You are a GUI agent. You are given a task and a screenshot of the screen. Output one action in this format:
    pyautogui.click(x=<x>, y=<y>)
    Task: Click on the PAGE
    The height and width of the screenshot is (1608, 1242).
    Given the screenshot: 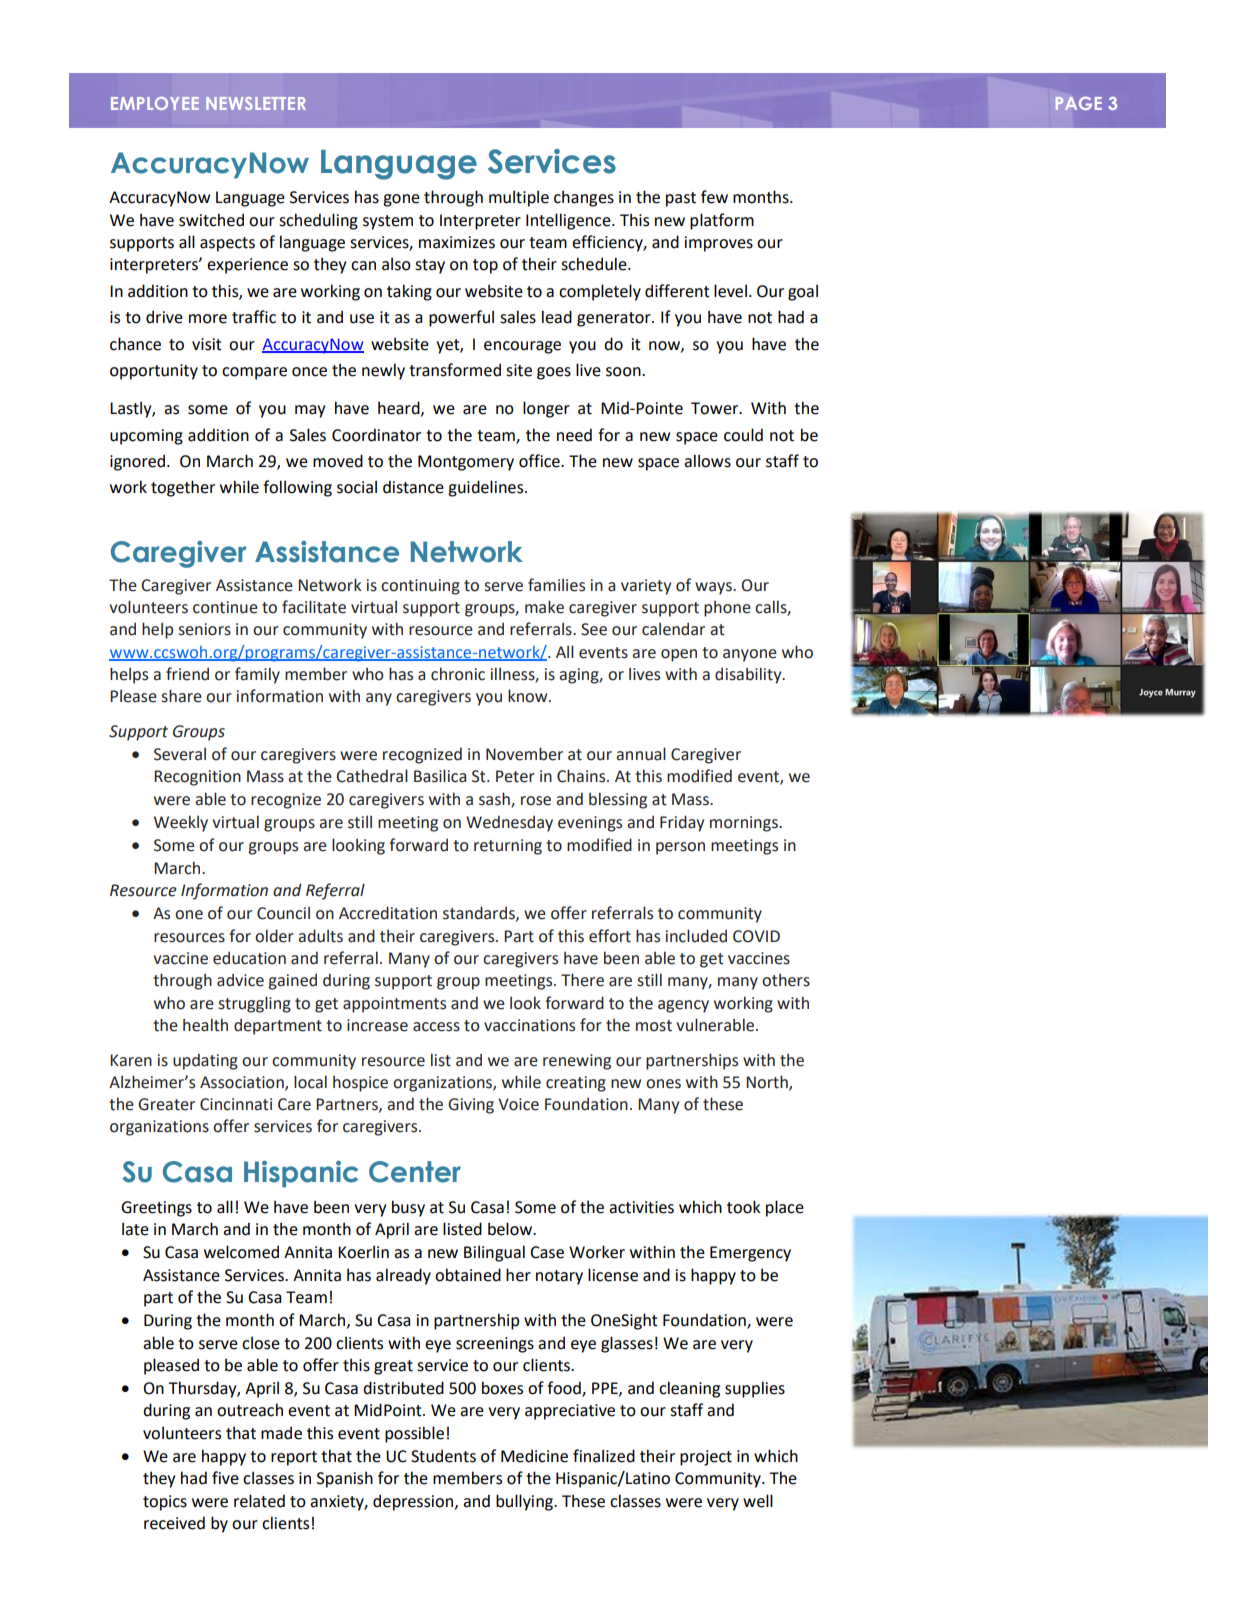 What is the action you would take?
    pyautogui.click(x=1078, y=103)
